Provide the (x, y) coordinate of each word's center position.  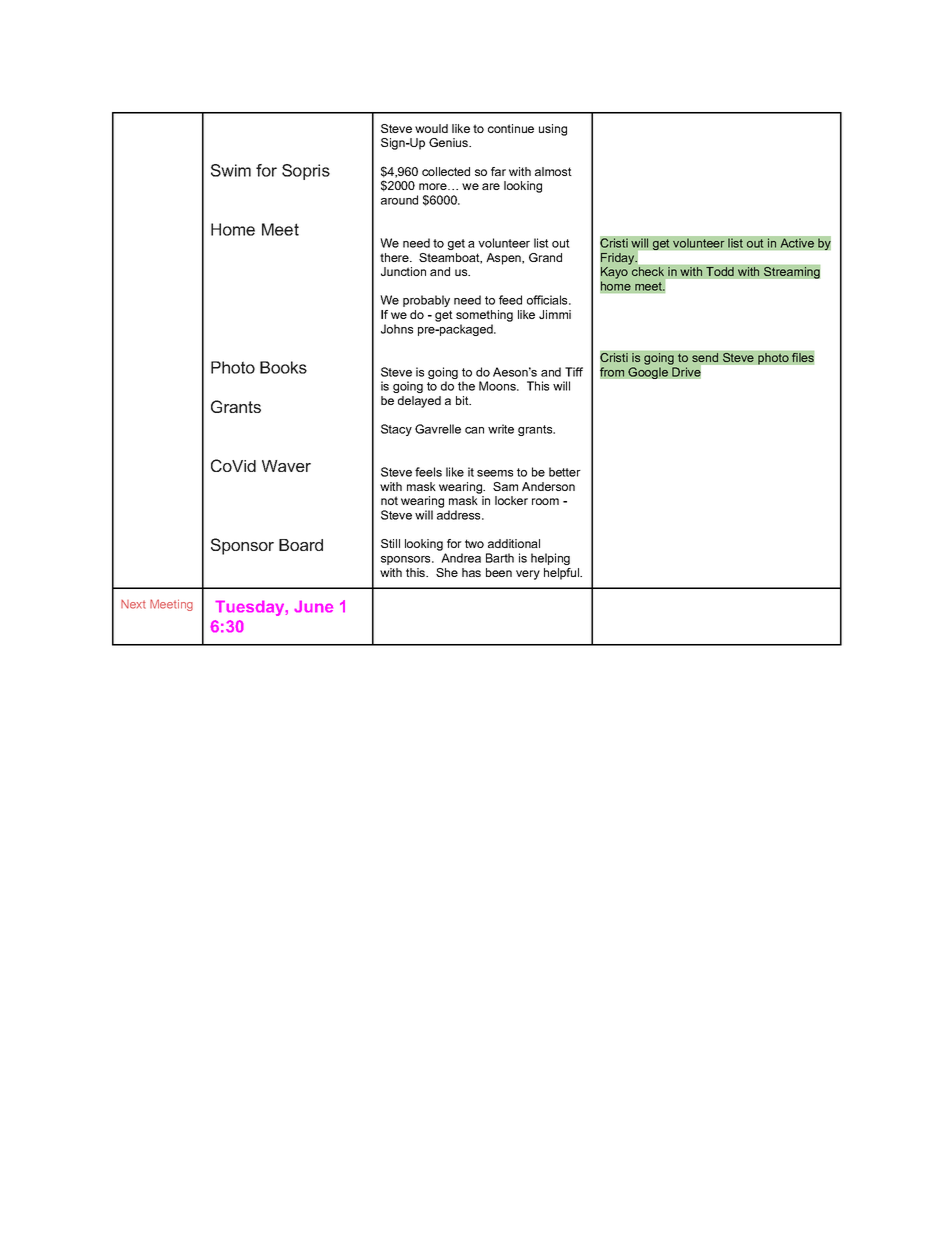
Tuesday (251, 608)
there (395, 257)
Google (648, 373)
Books (283, 367)
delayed (419, 402)
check (648, 271)
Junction (403, 271)
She (447, 572)
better (565, 472)
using (553, 130)
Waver (286, 466)
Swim (231, 170)
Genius (449, 142)
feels (428, 472)
